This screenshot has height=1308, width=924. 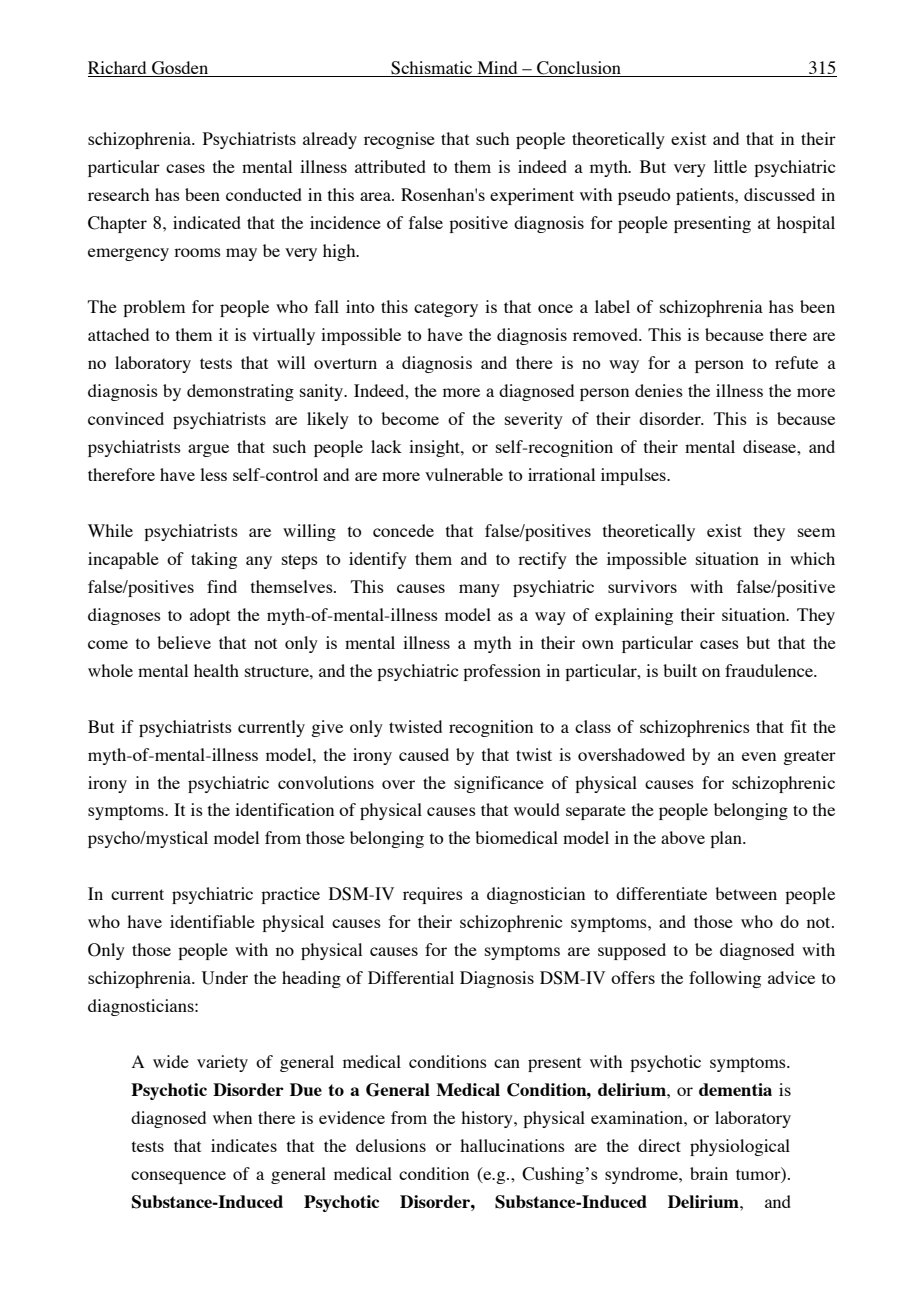 What do you see at coordinates (178, 1177) in the screenshot?
I see `consequence` at bounding box center [178, 1177].
